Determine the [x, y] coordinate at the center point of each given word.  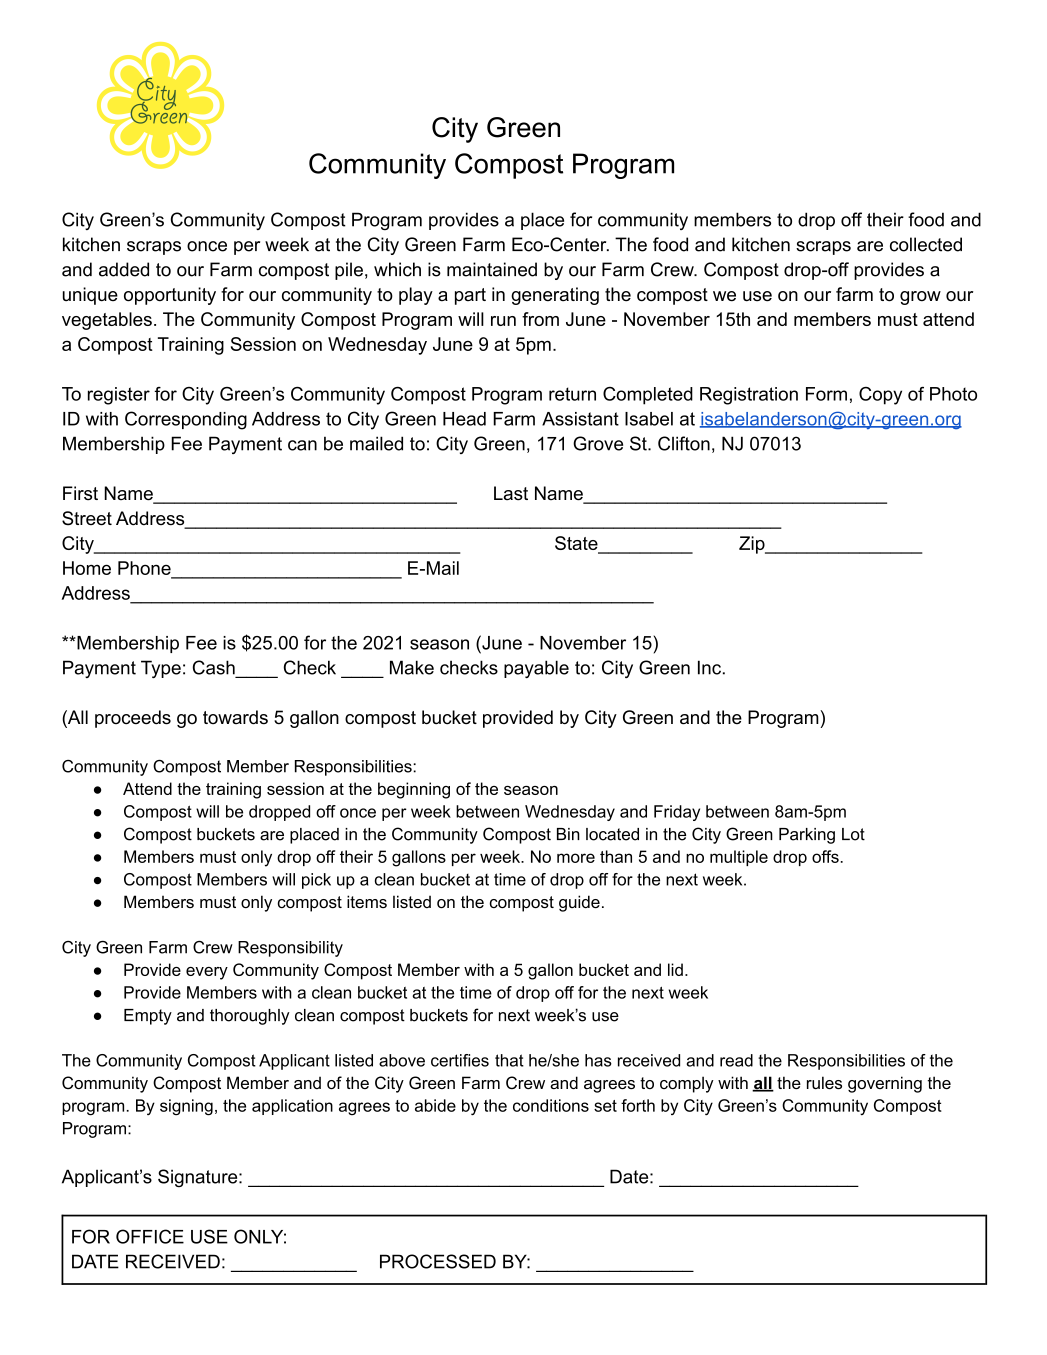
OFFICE [150, 1236]
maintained [492, 269]
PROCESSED [438, 1261]
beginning [414, 790]
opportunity [170, 296]
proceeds [133, 719]
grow [920, 298]
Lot [853, 834]
